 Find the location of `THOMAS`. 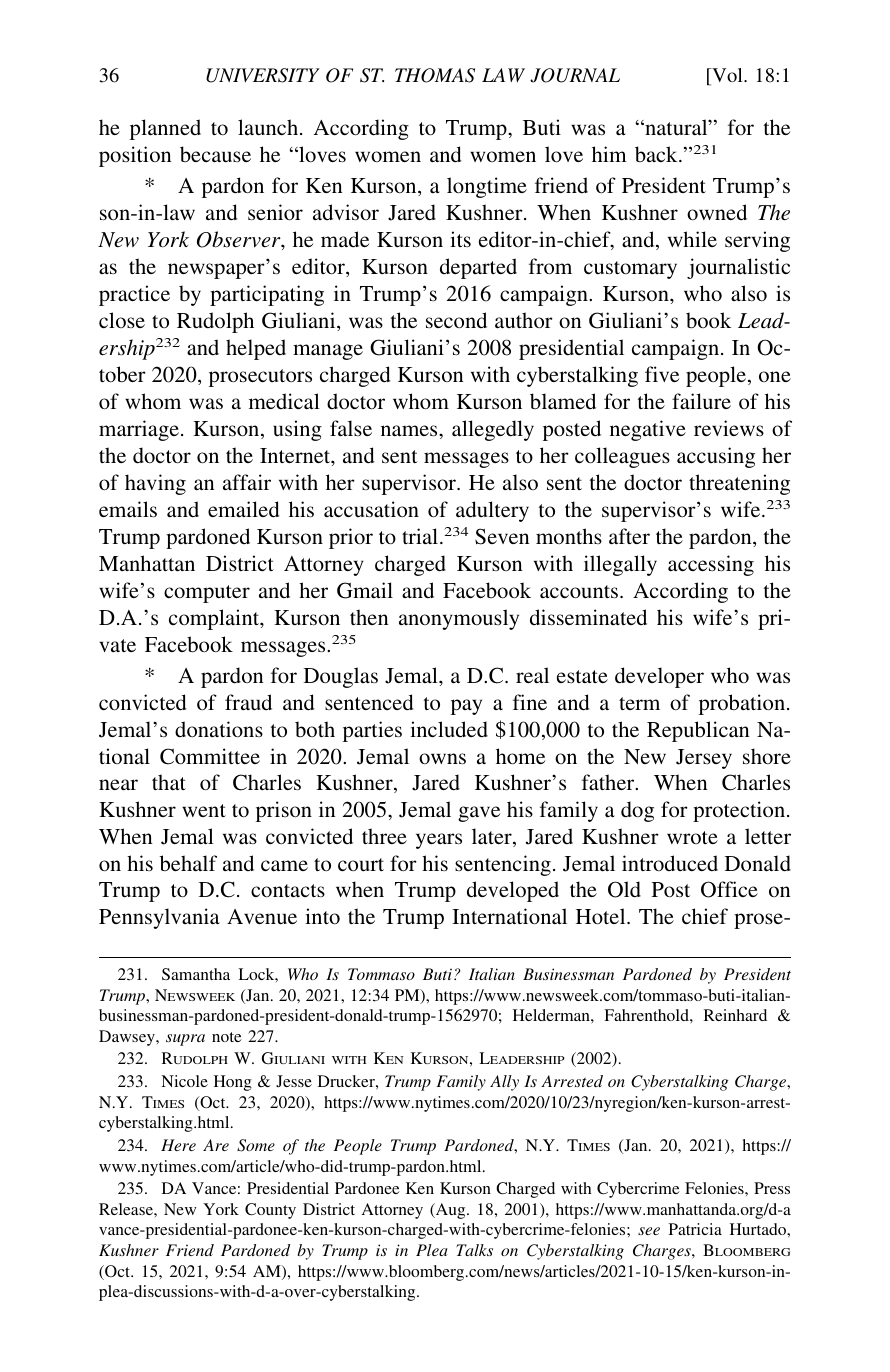

THOMAS is located at coordinates (435, 75).
